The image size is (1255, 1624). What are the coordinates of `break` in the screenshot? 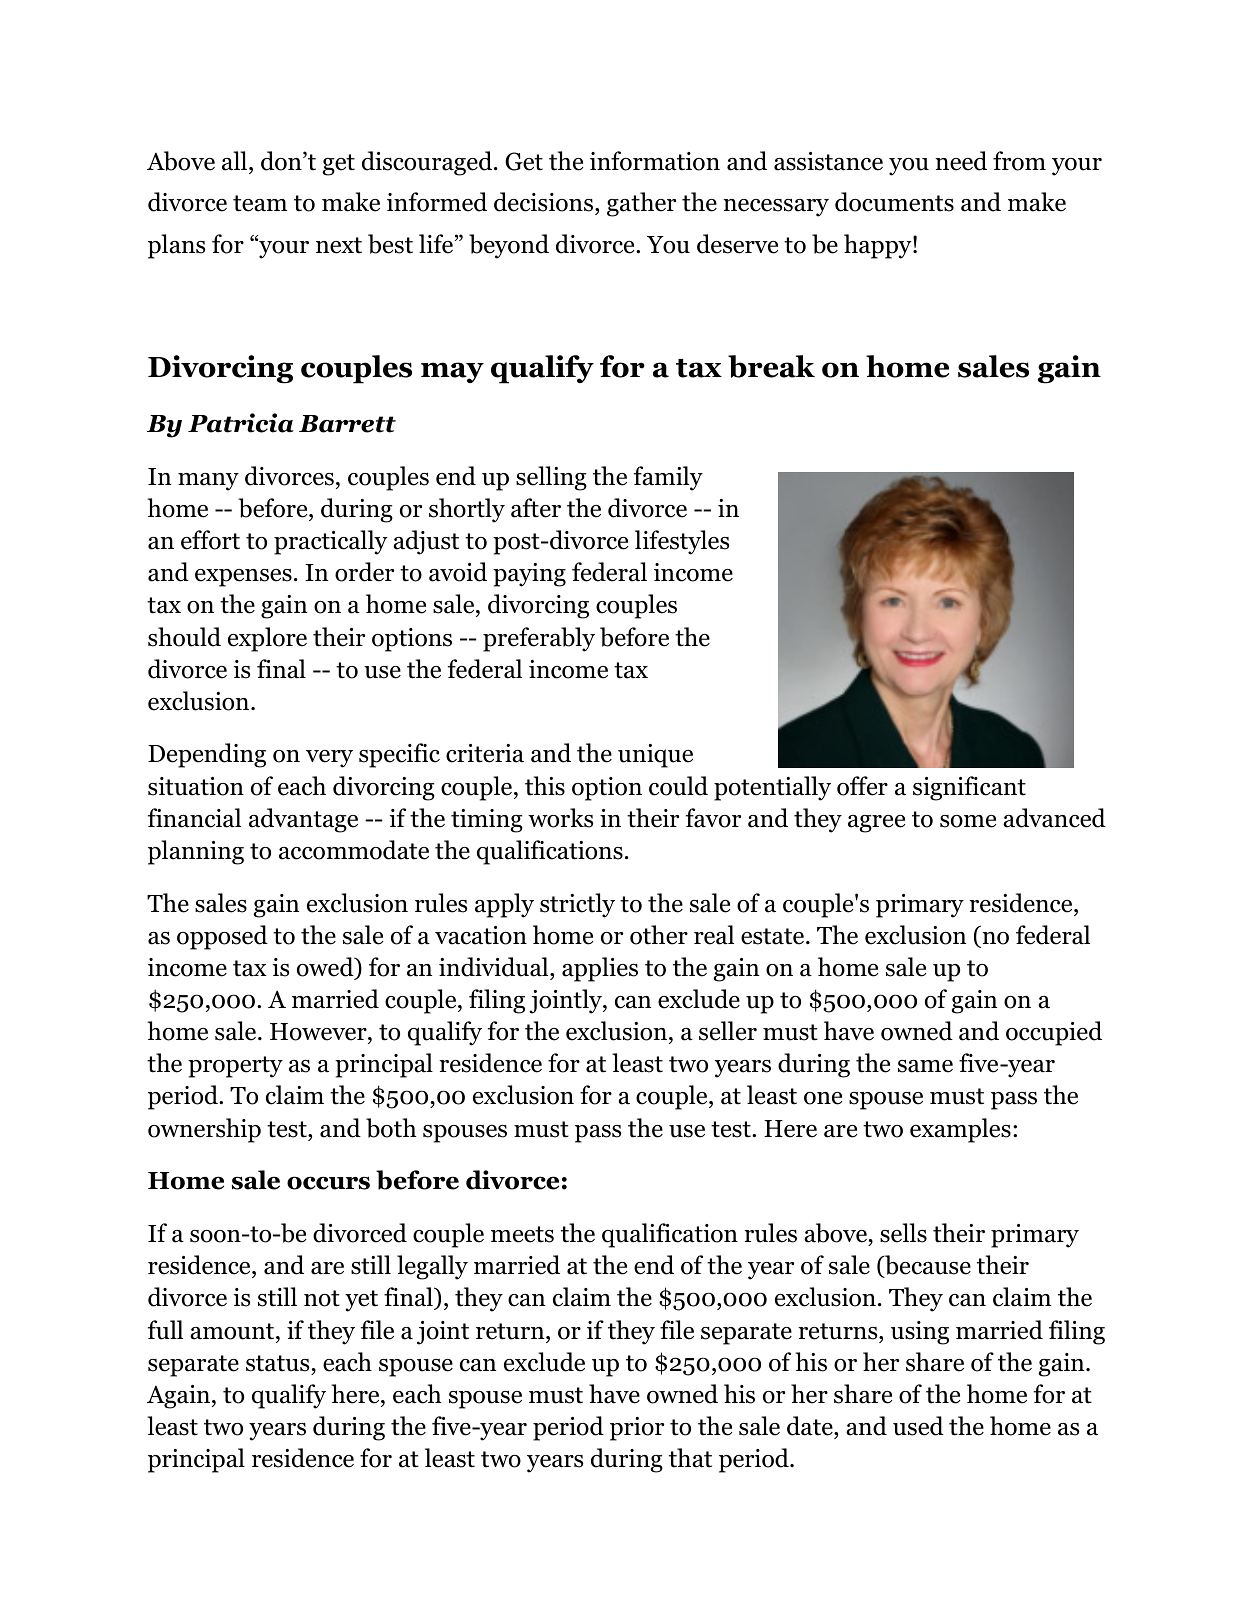 It's located at (771, 366).
